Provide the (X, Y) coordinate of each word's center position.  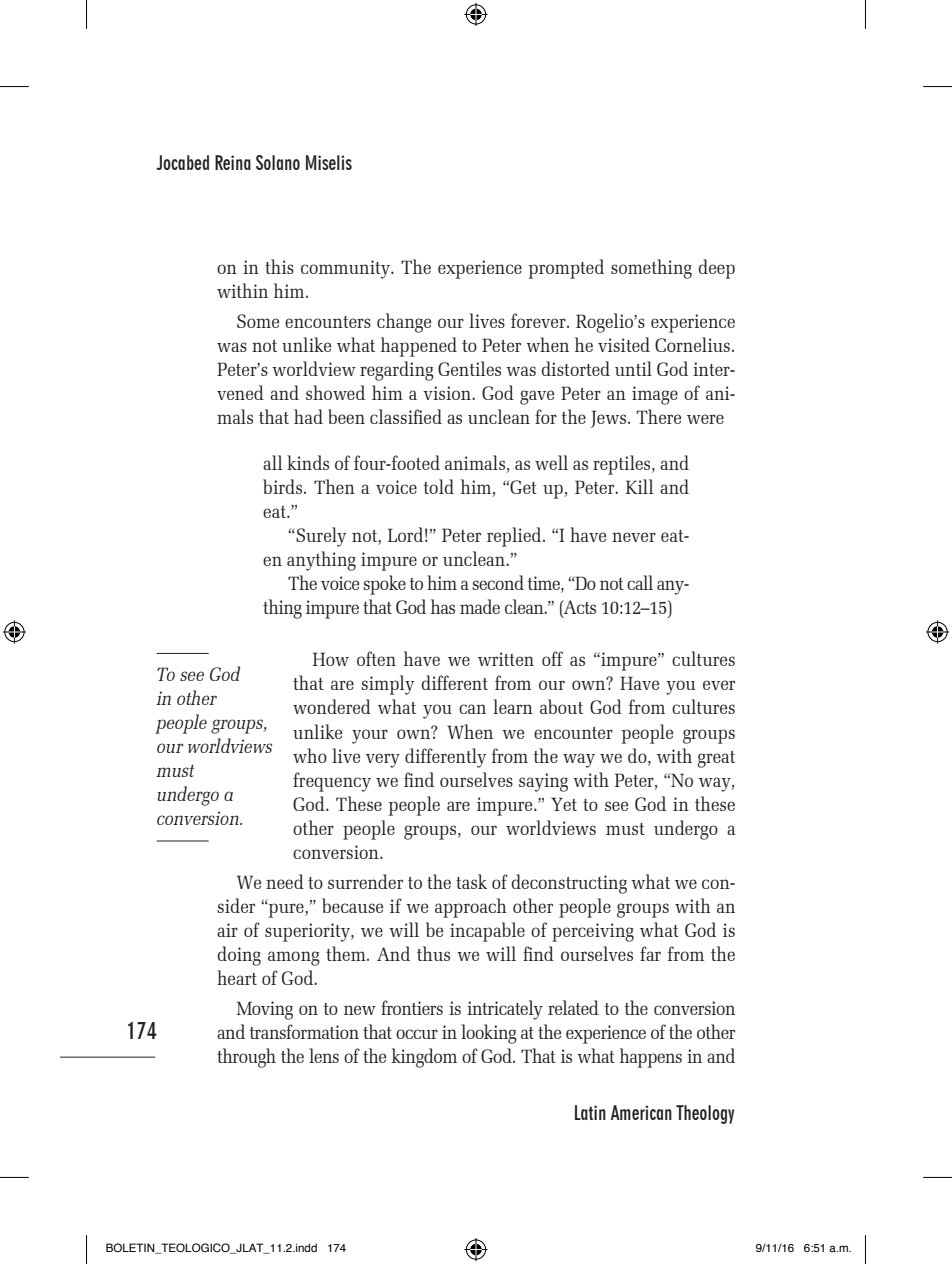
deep (717, 269)
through (246, 1058)
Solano (278, 162)
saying (543, 782)
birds (284, 486)
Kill (639, 486)
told (439, 486)
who (310, 755)
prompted (566, 269)
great (716, 759)
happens (651, 1058)
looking (489, 1034)
